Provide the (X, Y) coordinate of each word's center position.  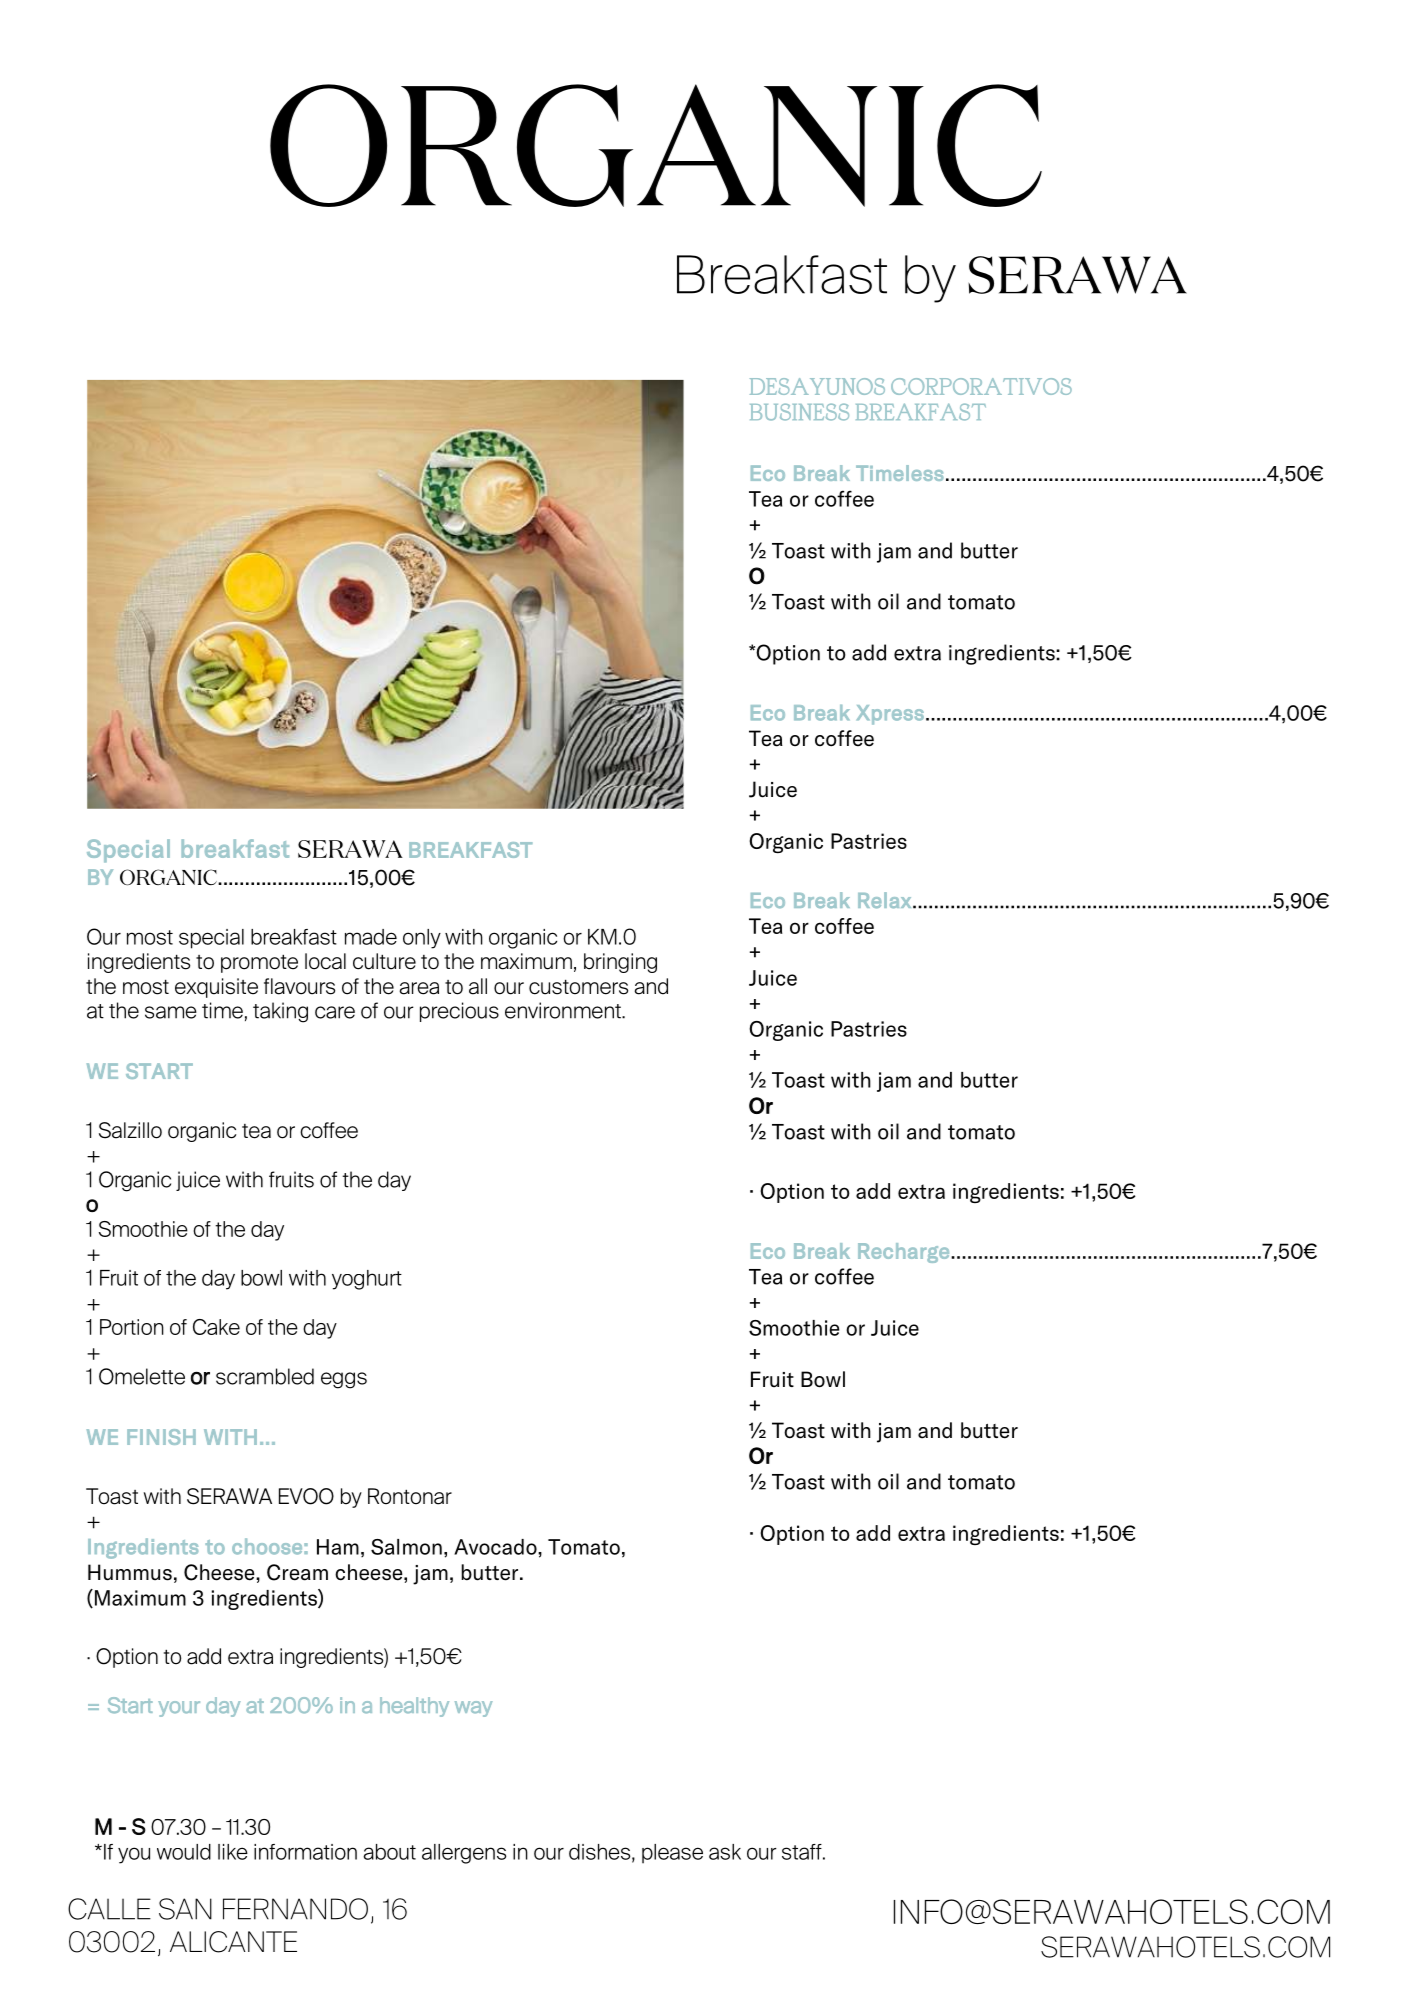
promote (259, 963)
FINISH (161, 1437)
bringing (620, 963)
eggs (344, 1380)
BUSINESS (799, 412)
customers (578, 987)
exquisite (216, 988)
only (422, 939)
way (474, 1709)
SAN (185, 1909)
